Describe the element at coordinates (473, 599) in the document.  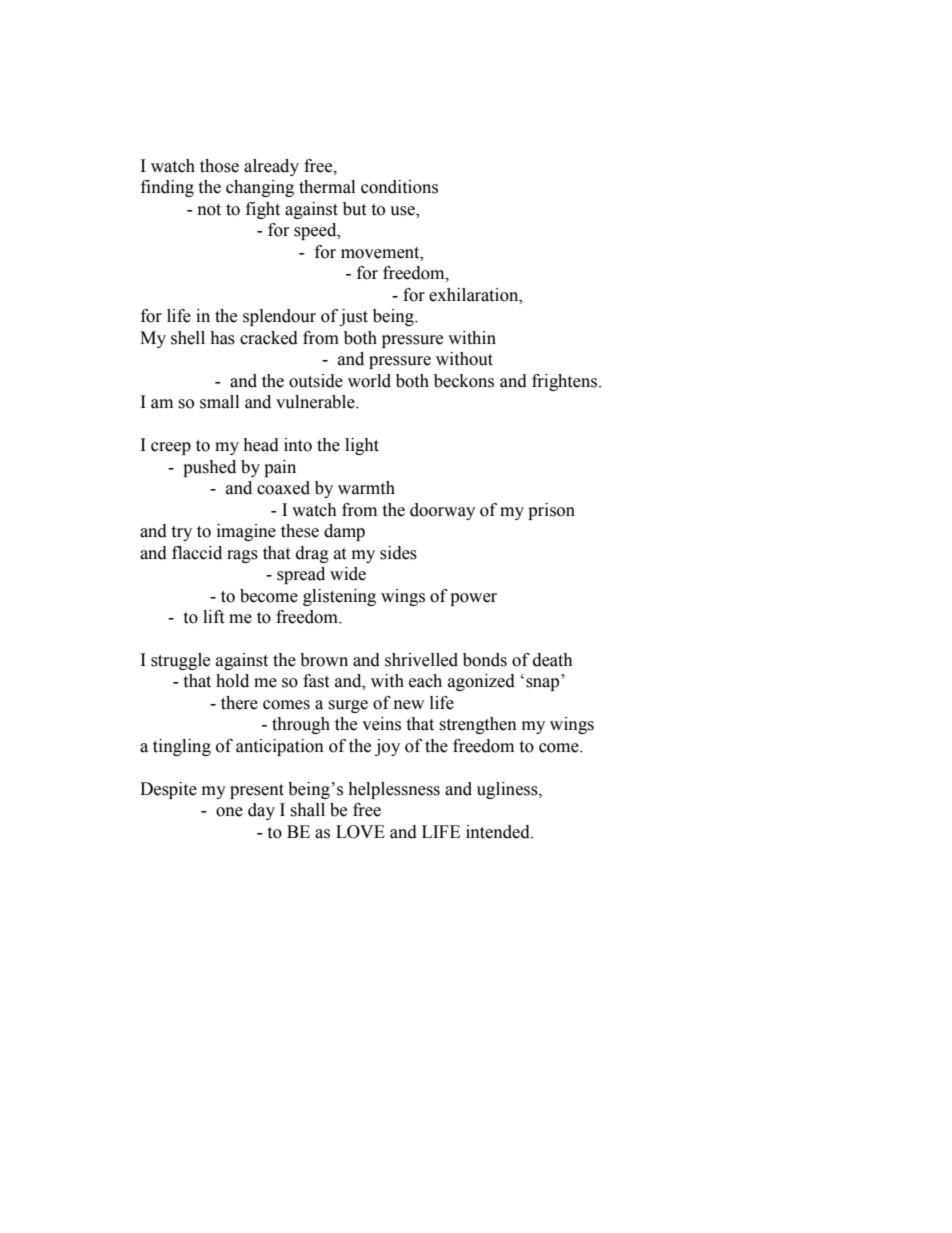
I see `power` at that location.
